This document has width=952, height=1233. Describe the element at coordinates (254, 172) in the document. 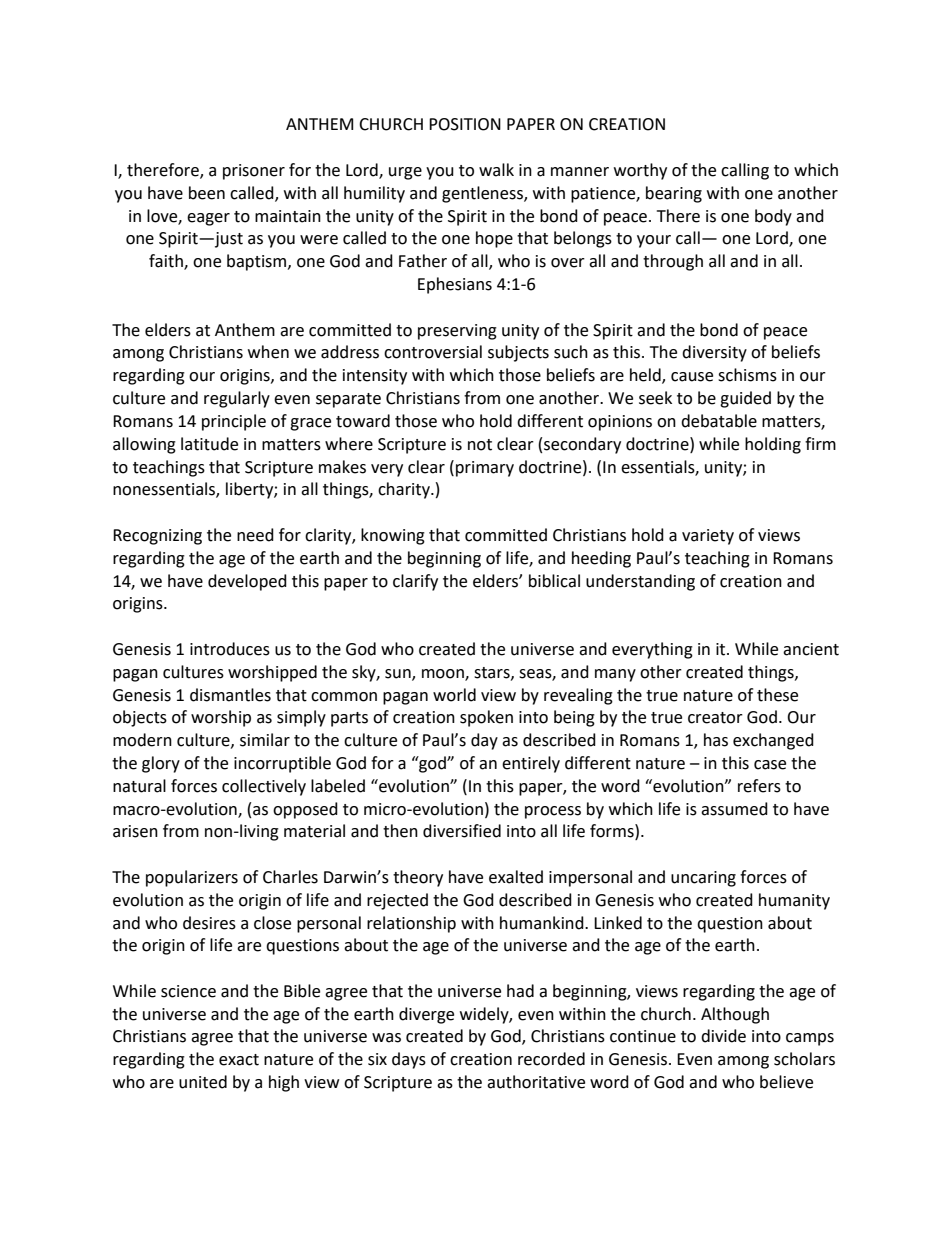

I see `prisoner` at that location.
